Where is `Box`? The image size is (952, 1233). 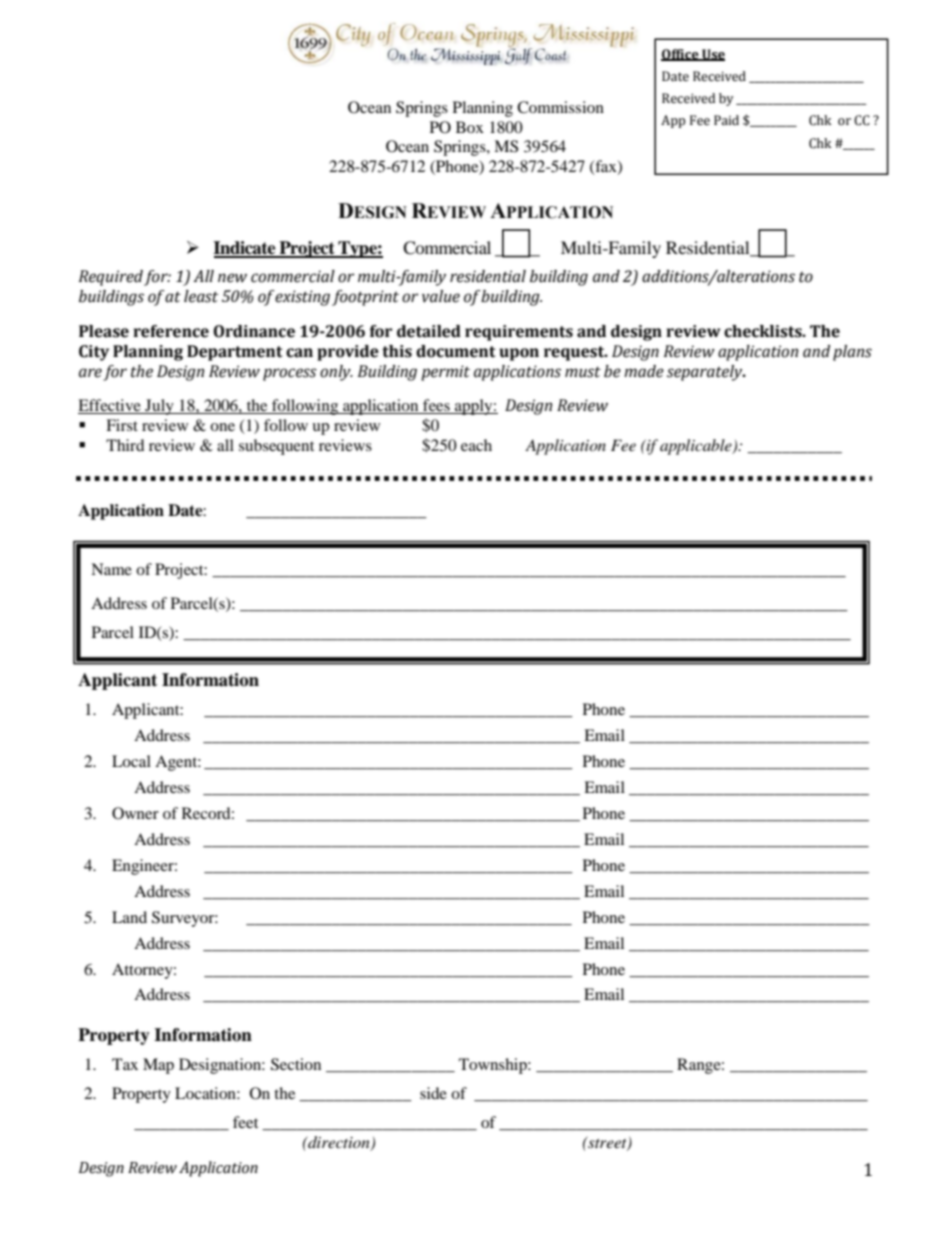 Box is located at coordinates (470, 127).
